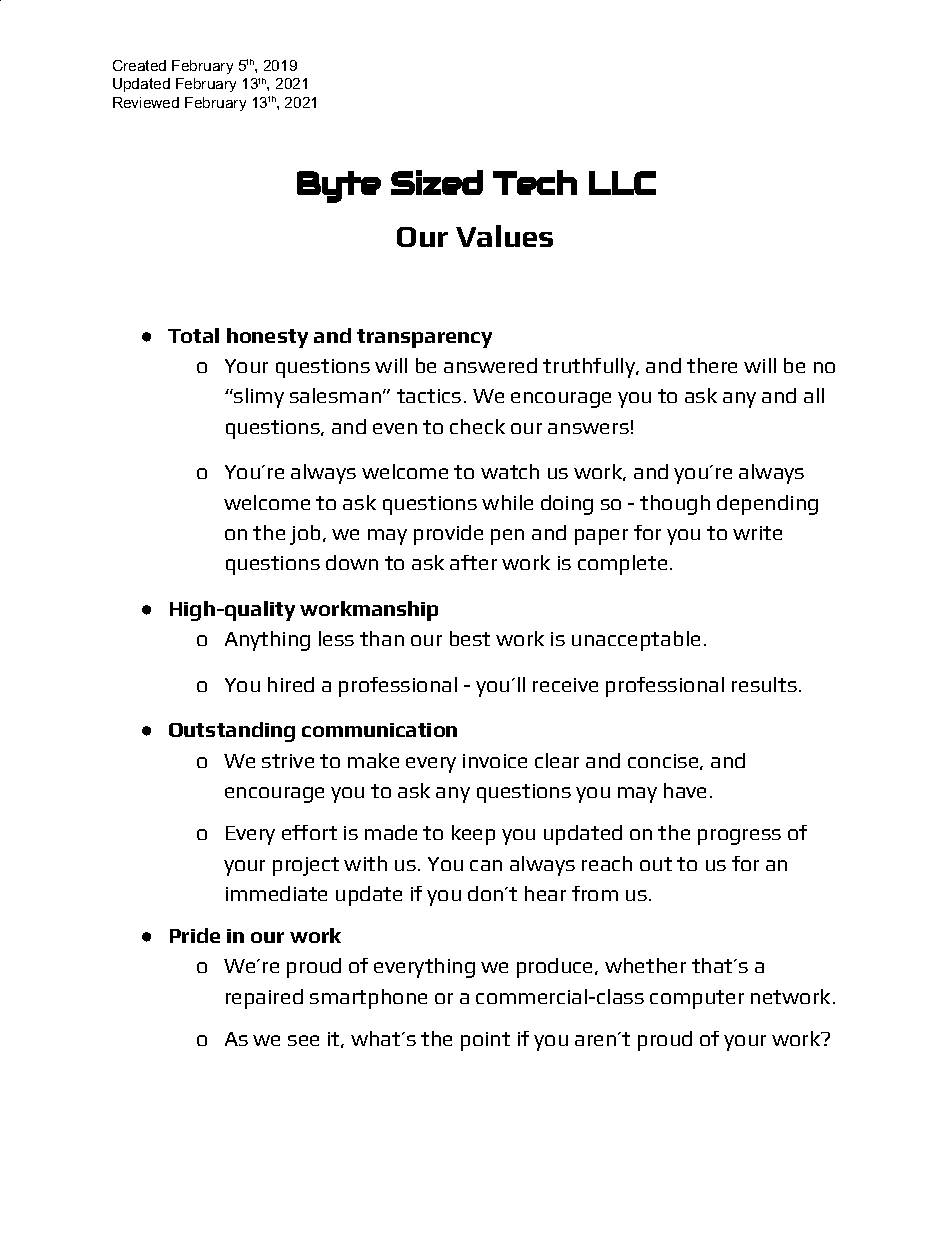  I want to click on Tech, so click(535, 182).
